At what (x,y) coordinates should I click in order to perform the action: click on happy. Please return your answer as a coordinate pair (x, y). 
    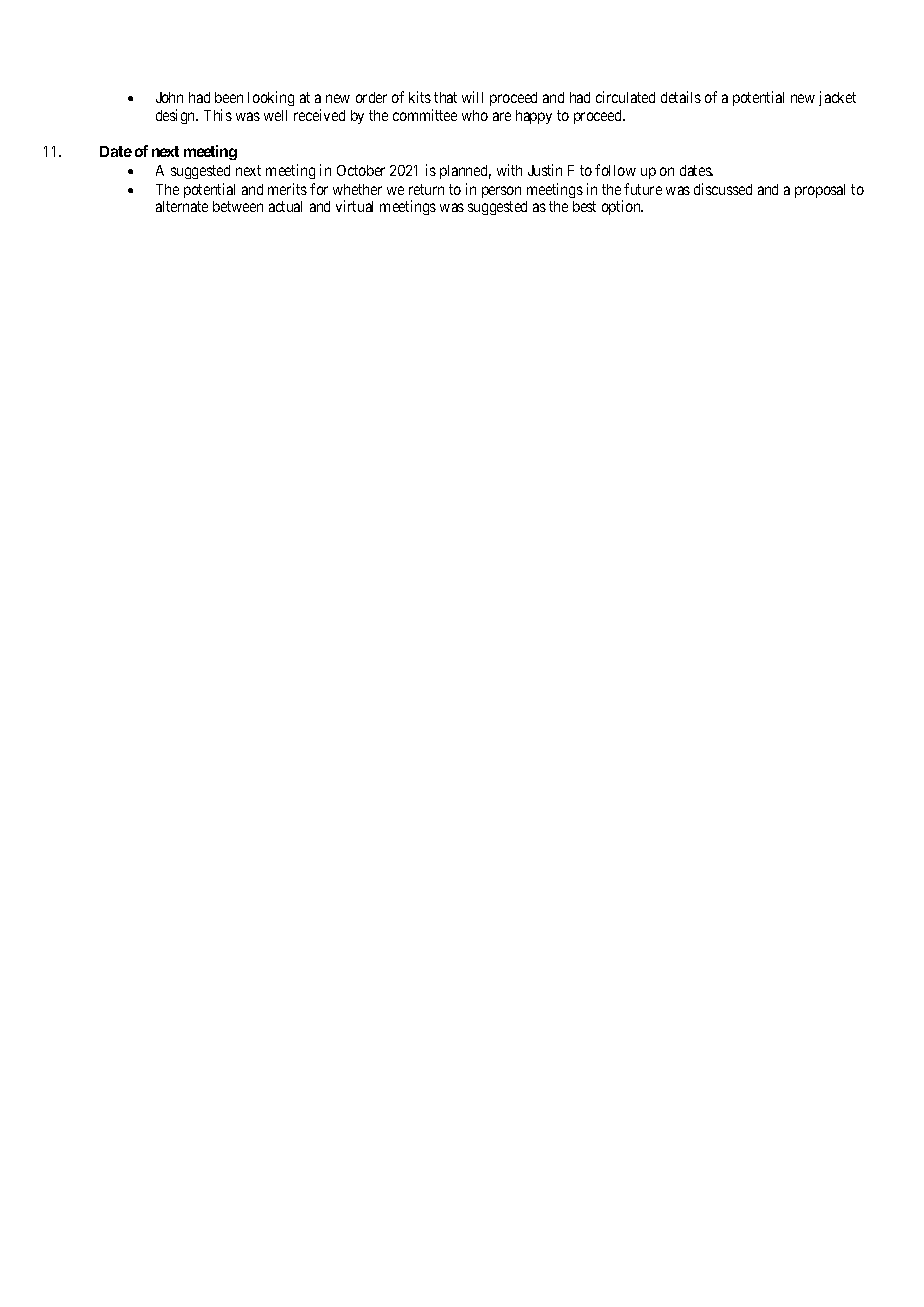
    Looking at the image, I should click on (534, 117).
